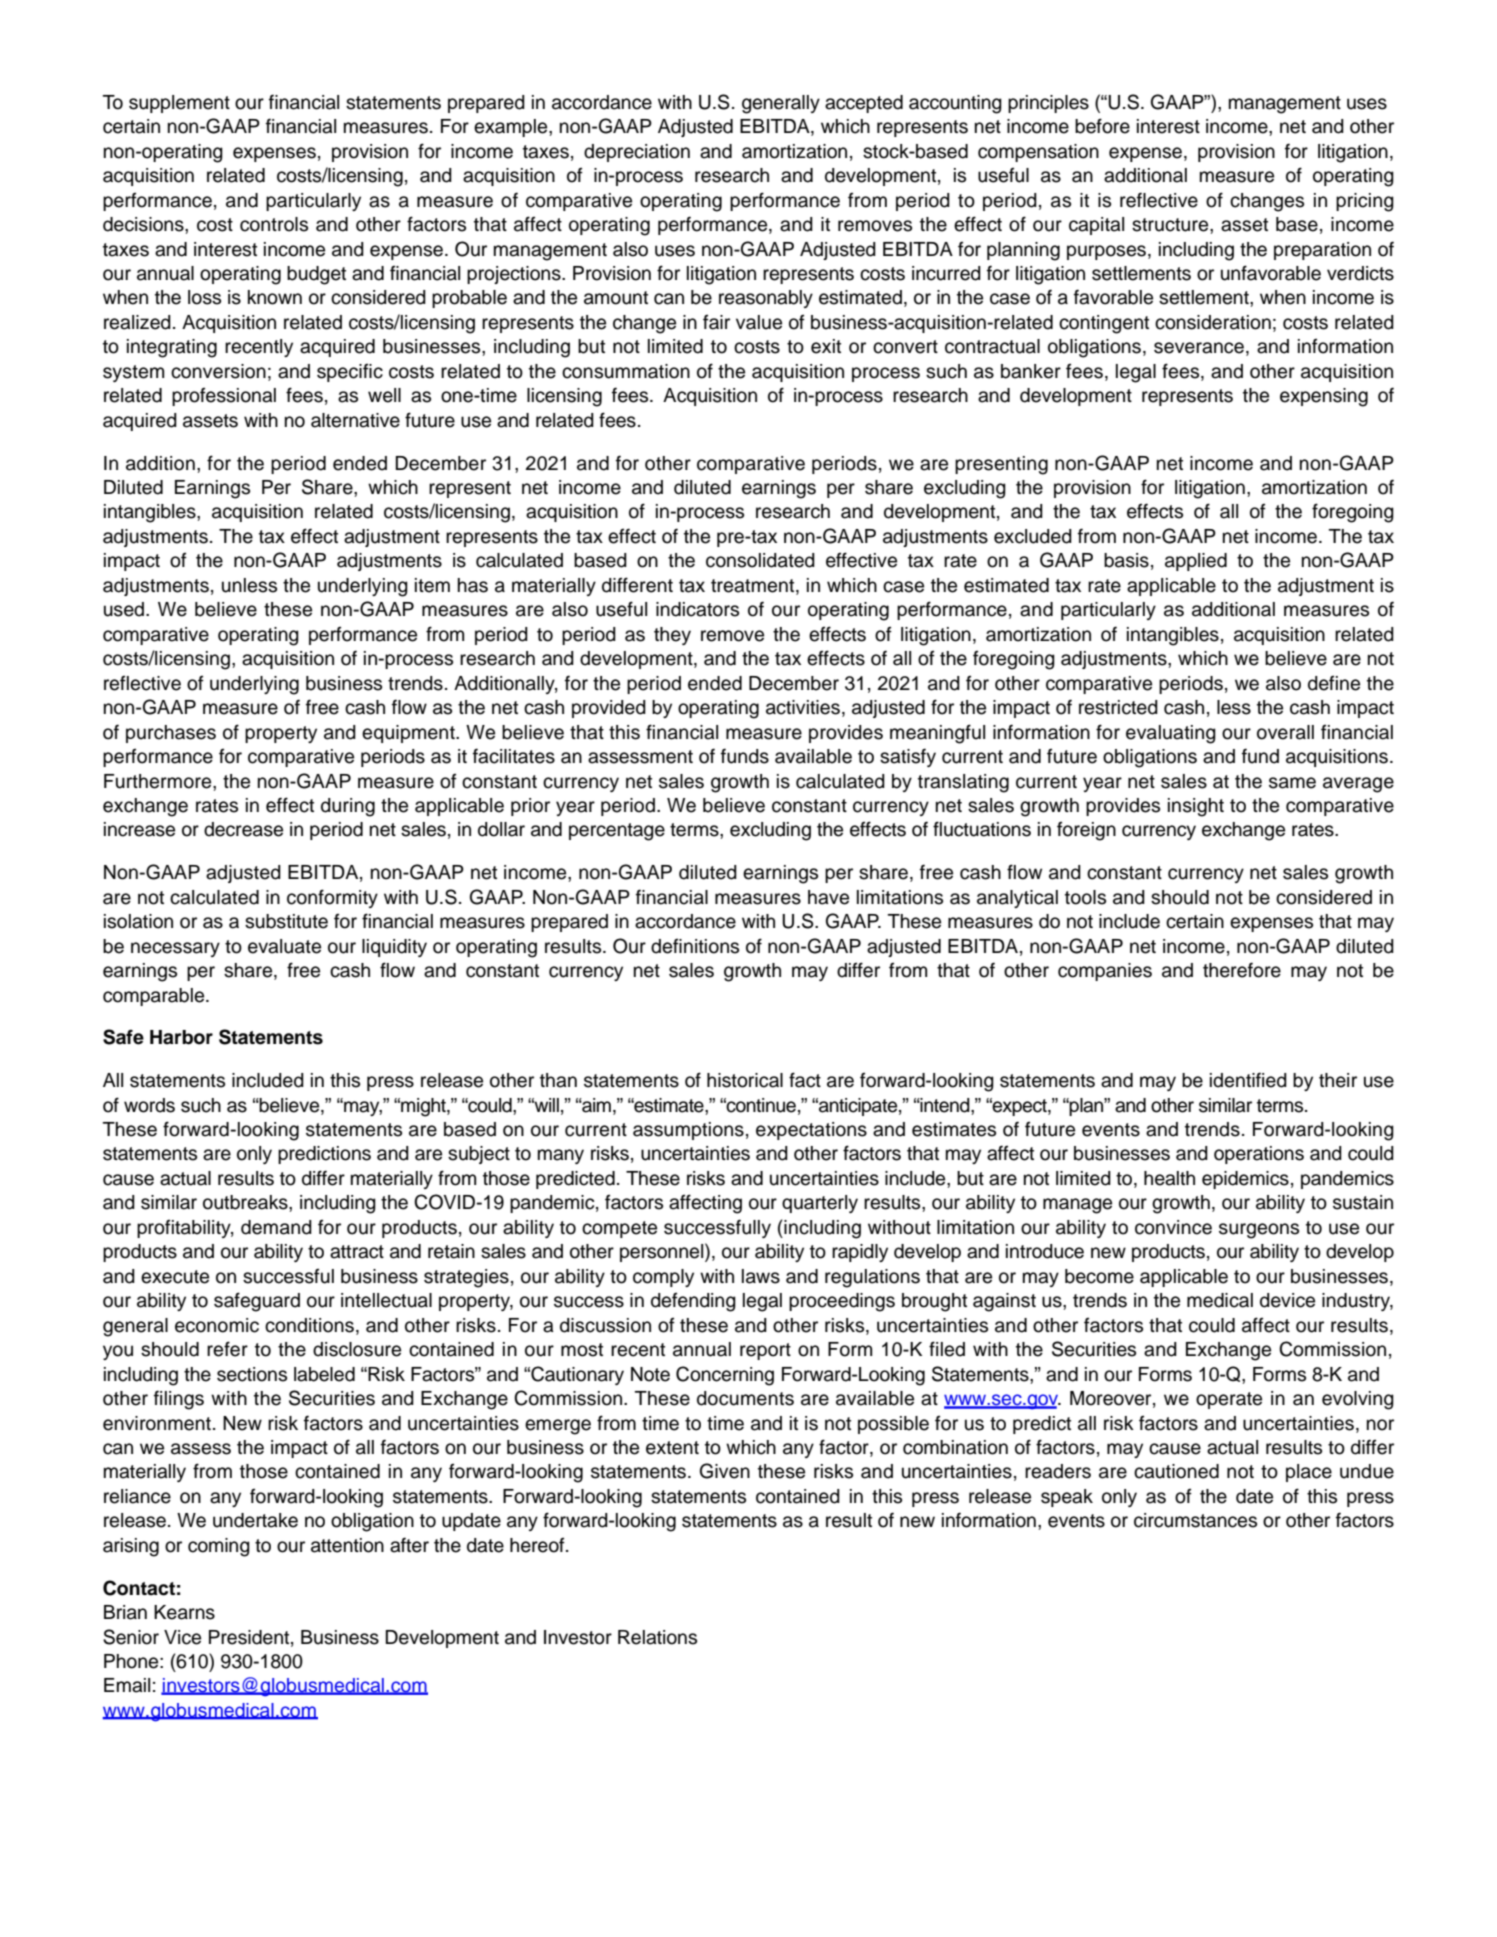 This document has width=1497, height=1937. Describe the element at coordinates (626, 371) in the document. I see `consummation` at that location.
